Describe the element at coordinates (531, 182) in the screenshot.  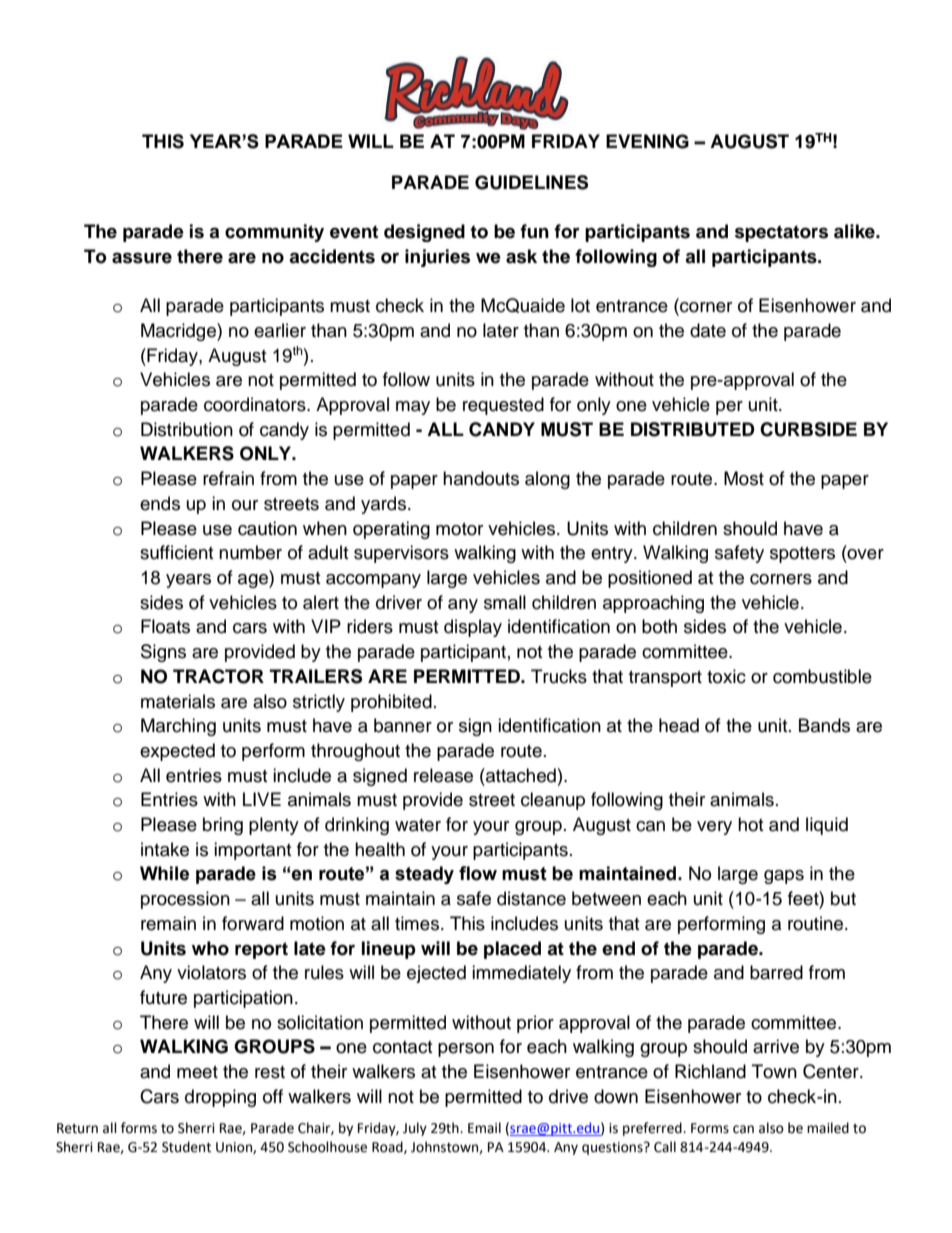
I see `GUIDELINES` at that location.
